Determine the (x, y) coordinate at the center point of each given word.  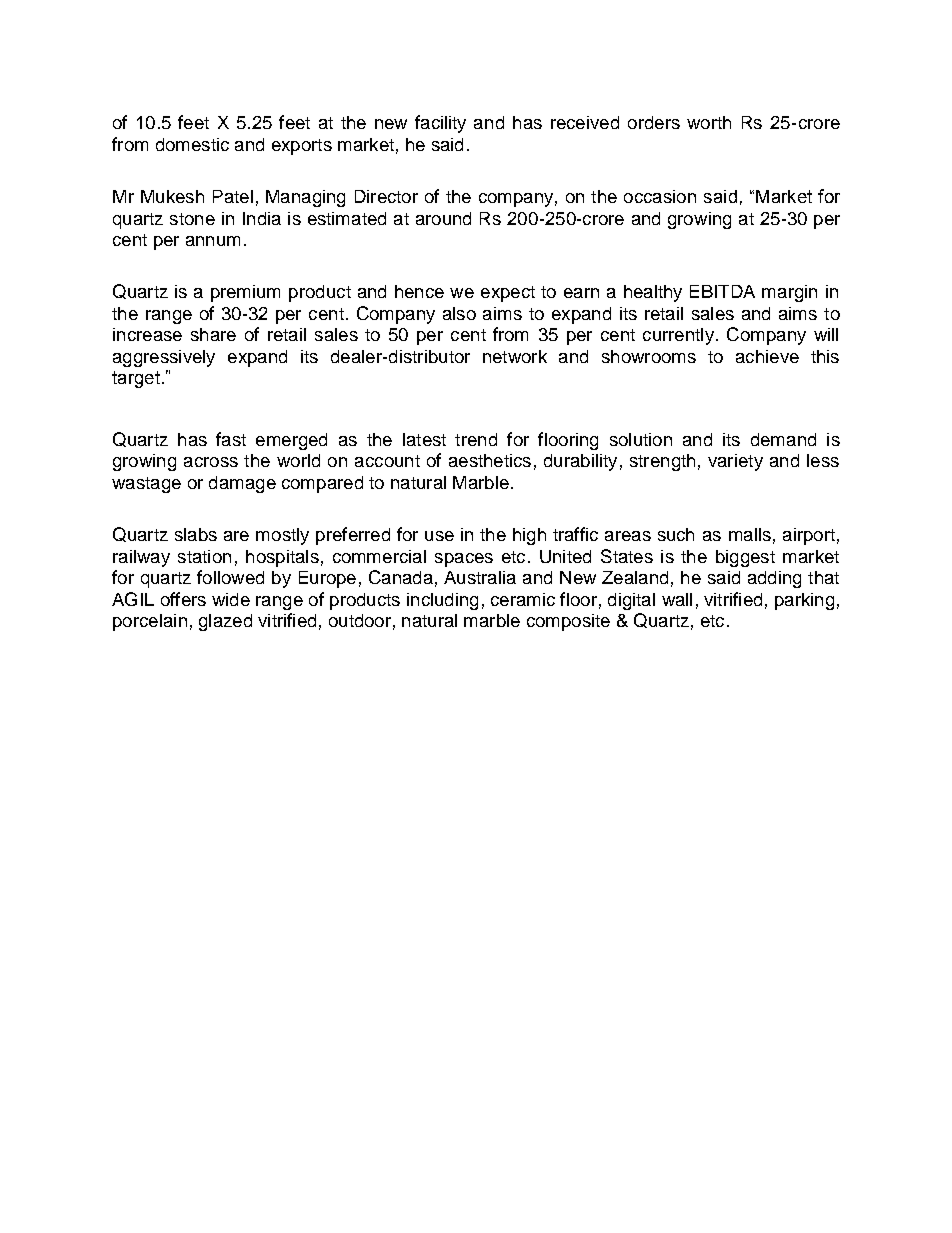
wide (231, 599)
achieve (767, 356)
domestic (192, 144)
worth (709, 122)
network (515, 356)
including (442, 601)
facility (440, 124)
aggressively (164, 358)
